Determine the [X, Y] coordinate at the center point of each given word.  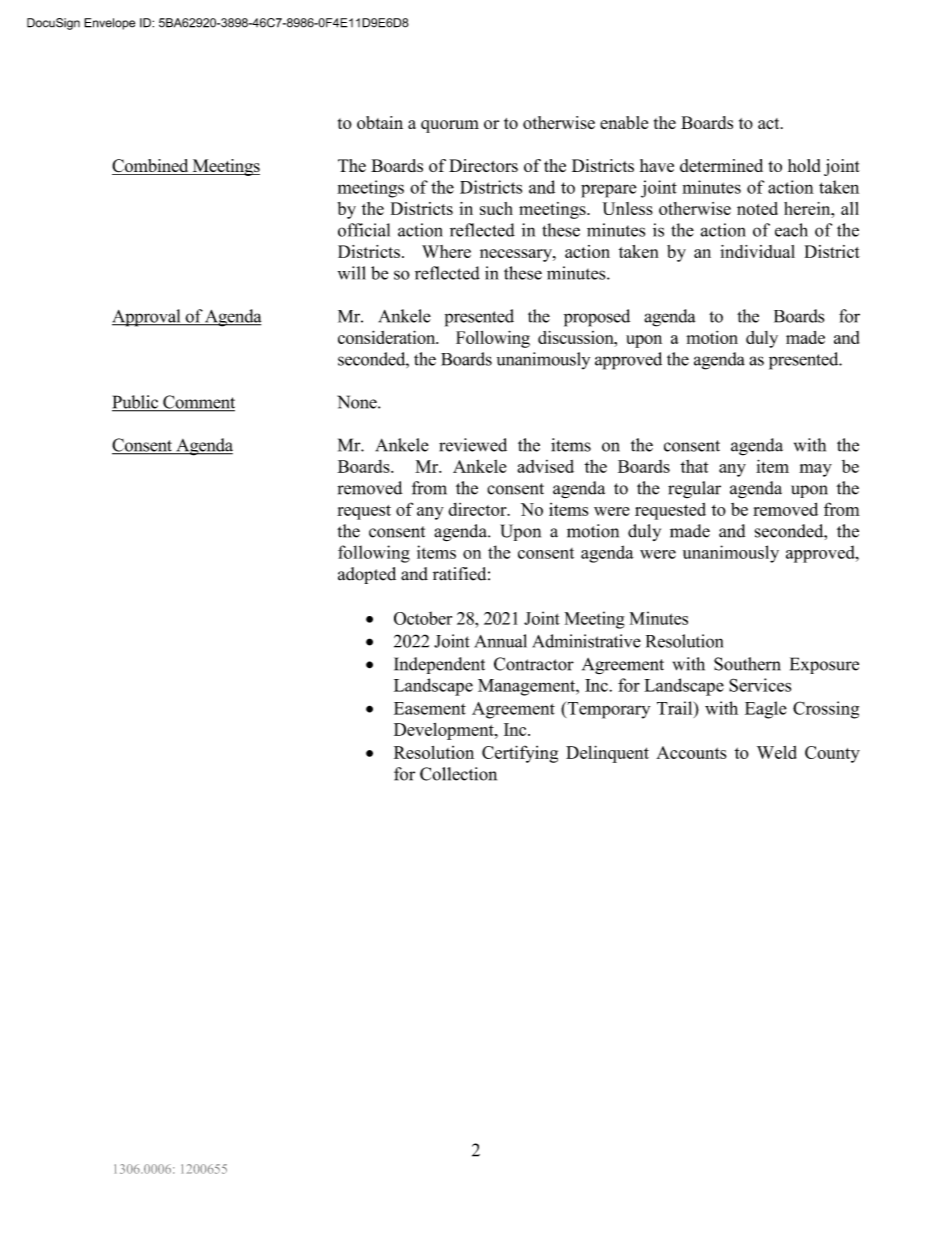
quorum [450, 126]
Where [446, 251]
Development [445, 731]
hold [804, 165]
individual [757, 251]
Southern [747, 664]
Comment [198, 403]
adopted [367, 575]
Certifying [520, 754]
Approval [147, 318]
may [815, 470]
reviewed [473, 445]
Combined [151, 167]
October [423, 618]
